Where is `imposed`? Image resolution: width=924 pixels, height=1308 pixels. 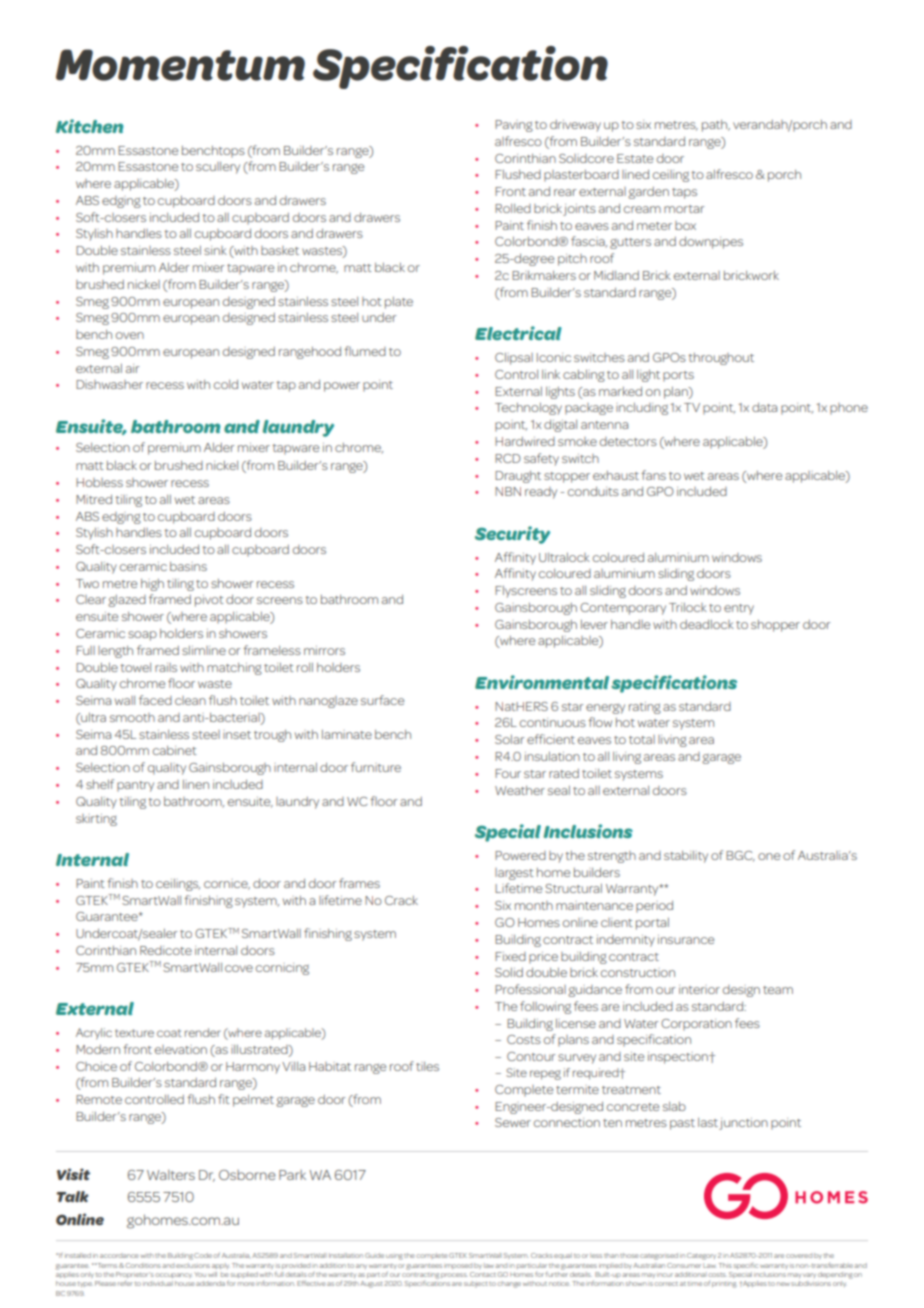
imposed is located at coordinates (458, 1266).
